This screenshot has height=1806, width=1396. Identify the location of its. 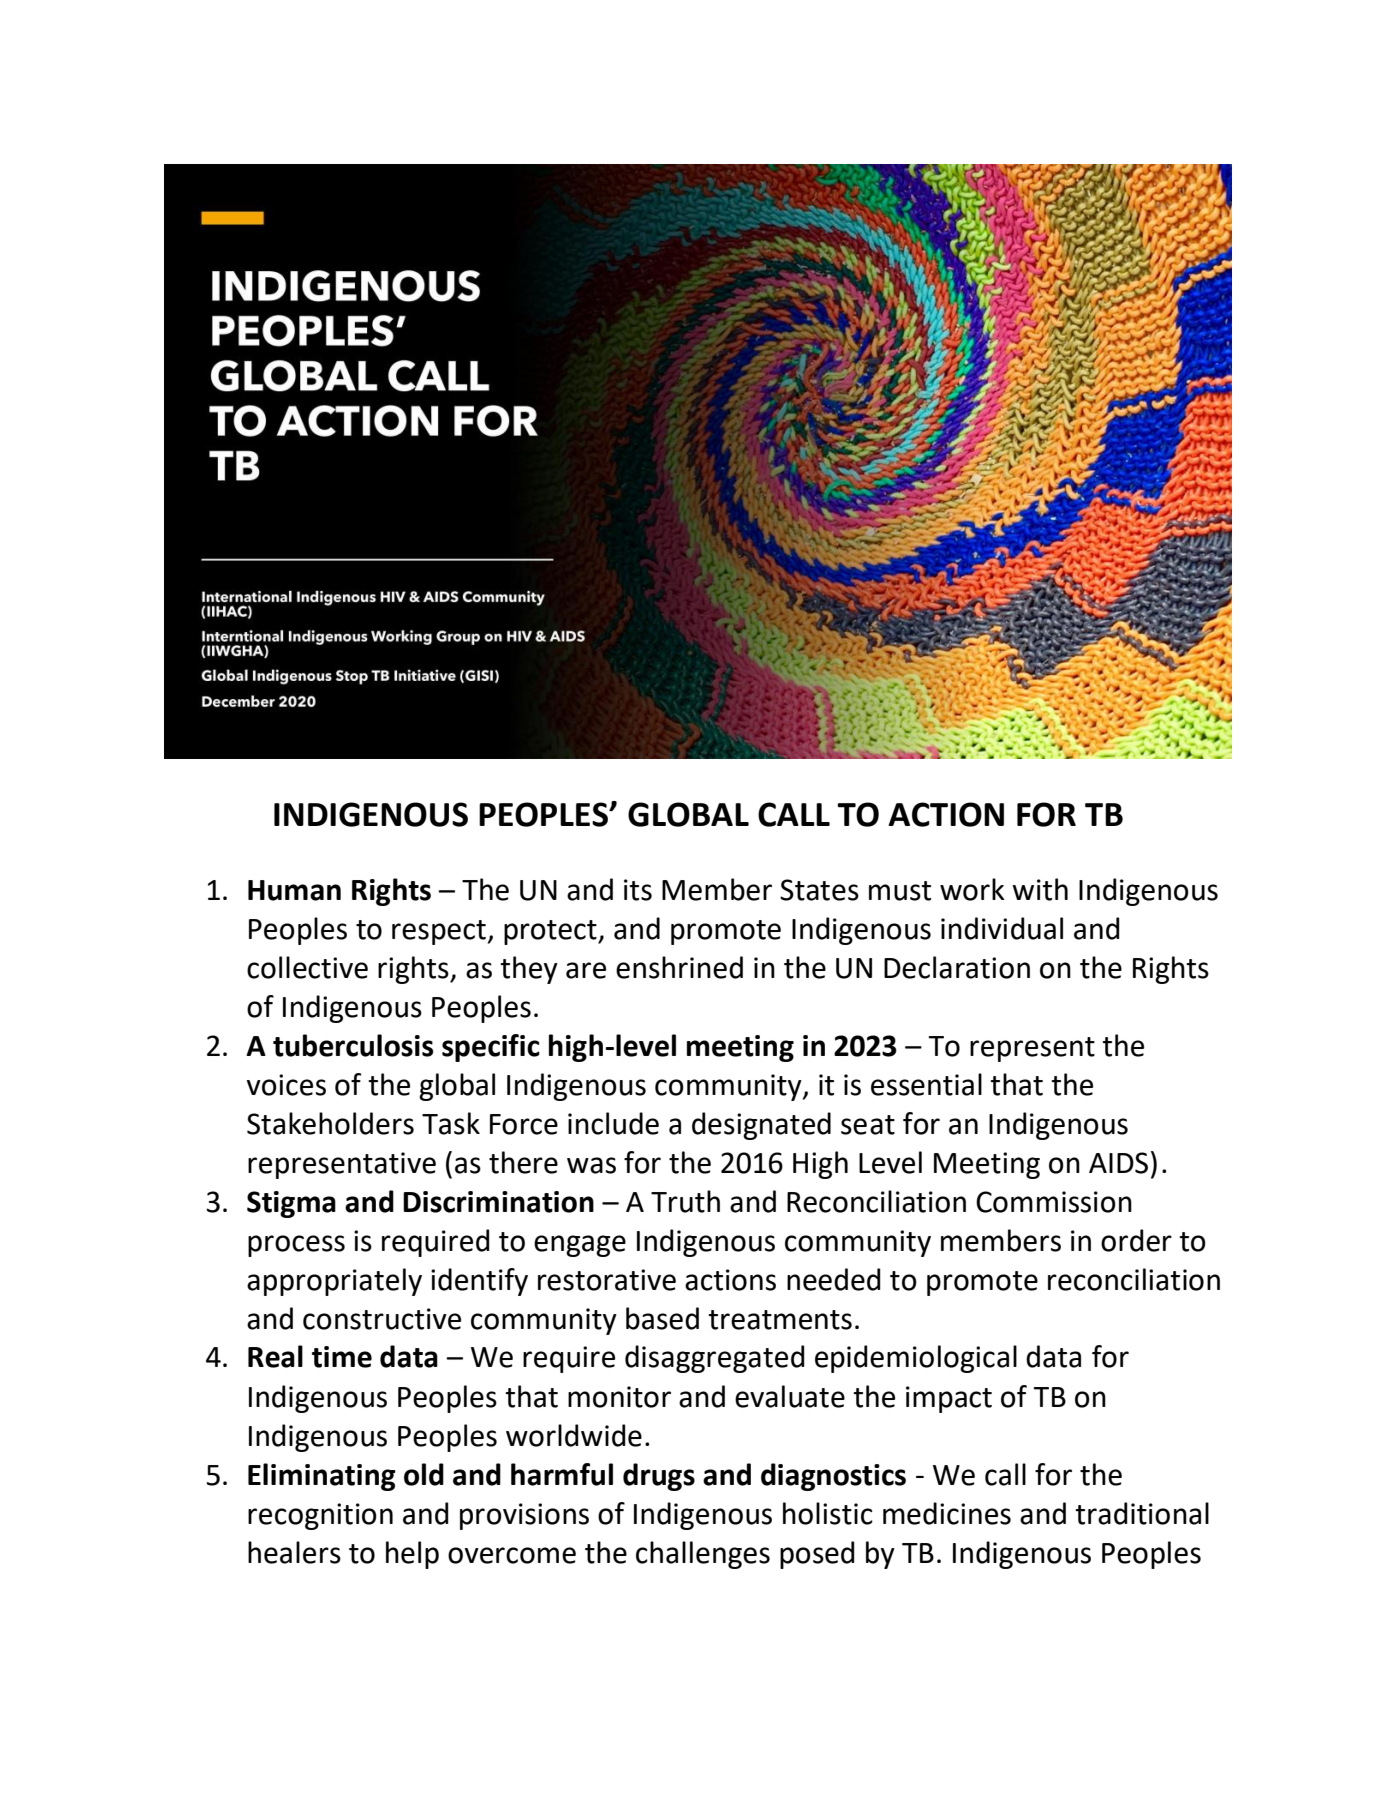
(638, 890).
